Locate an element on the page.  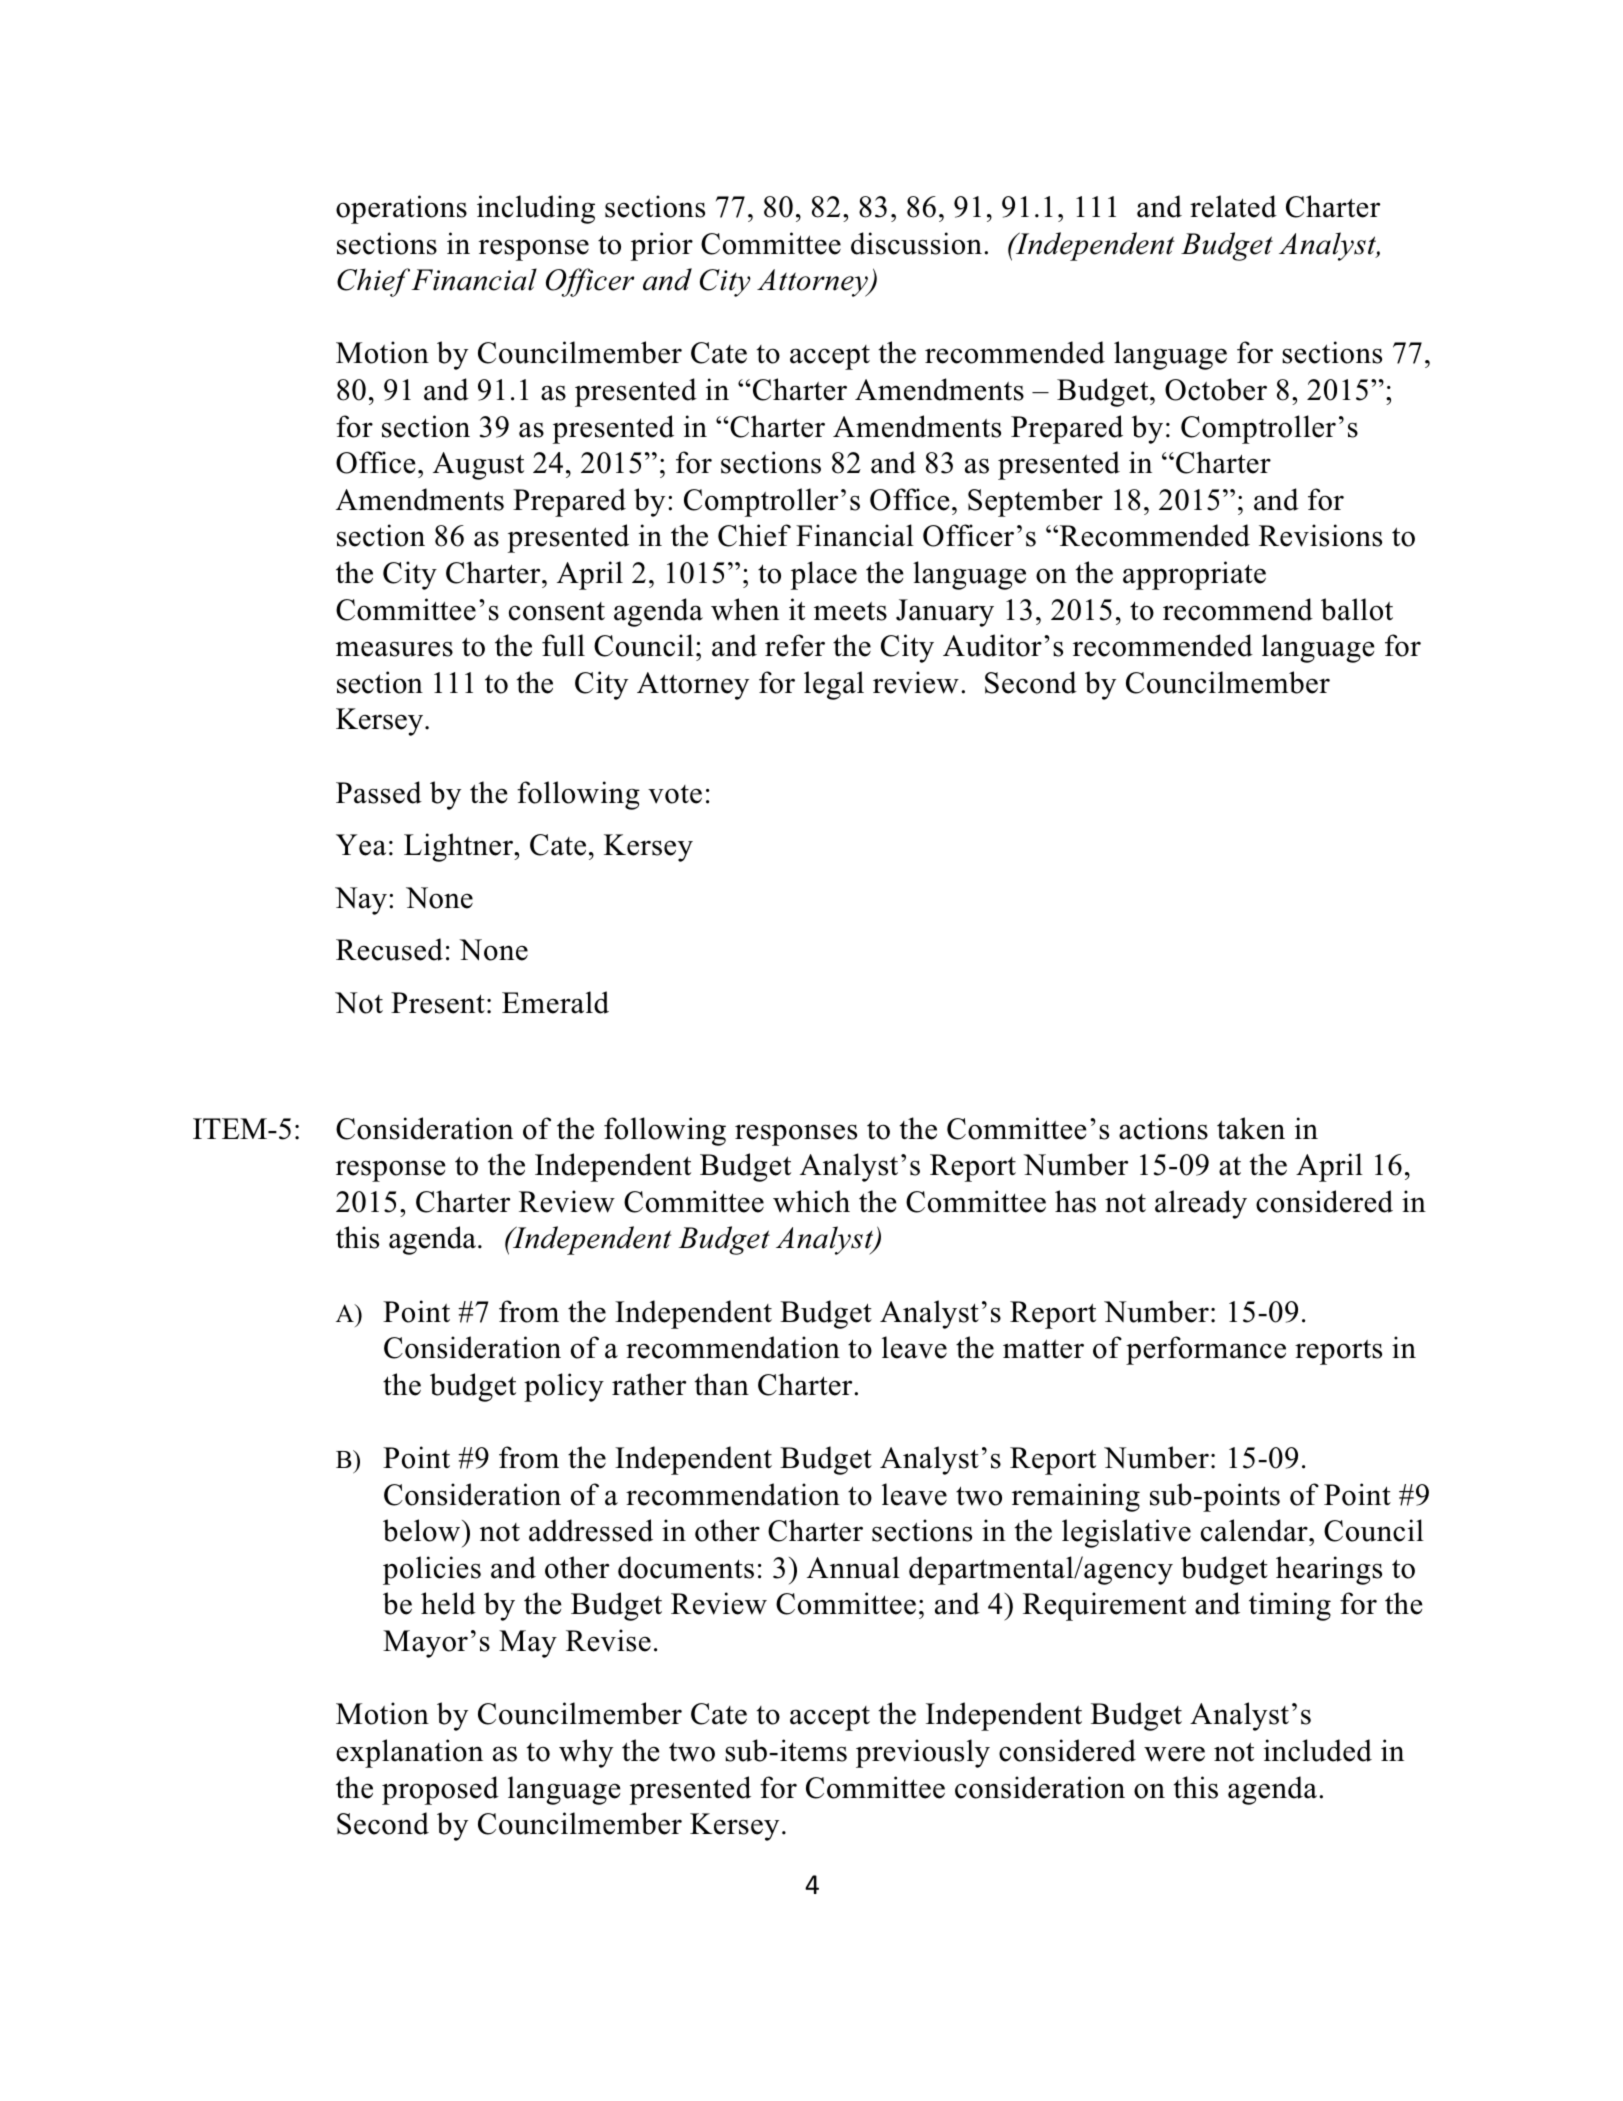
already is located at coordinates (1201, 1204).
